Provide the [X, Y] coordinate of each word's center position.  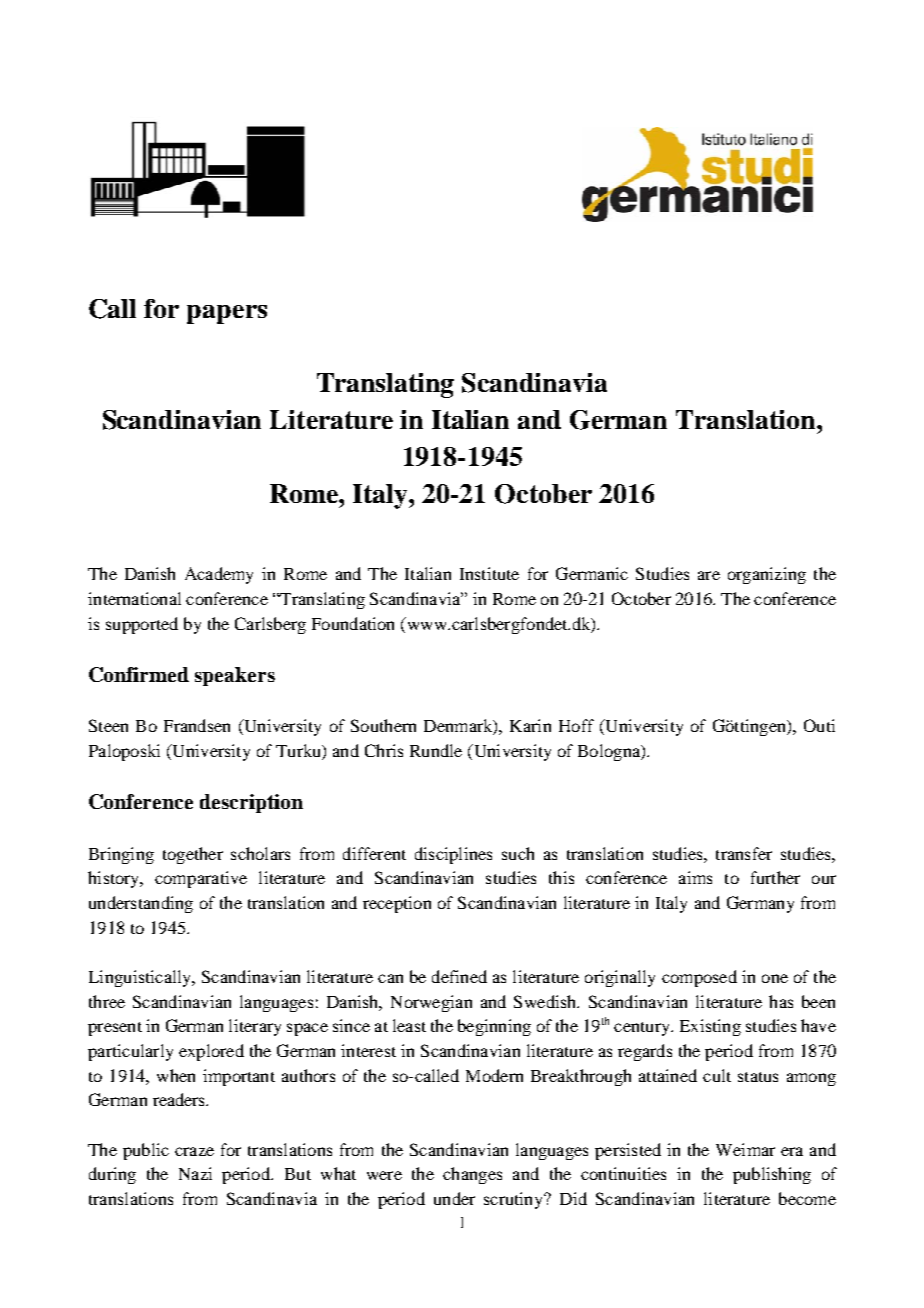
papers [227, 314]
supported [142, 625]
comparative [201, 879]
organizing [767, 575]
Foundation [353, 623]
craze [194, 1151]
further [775, 877]
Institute [489, 573]
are [709, 575]
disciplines [453, 855]
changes [472, 1175]
